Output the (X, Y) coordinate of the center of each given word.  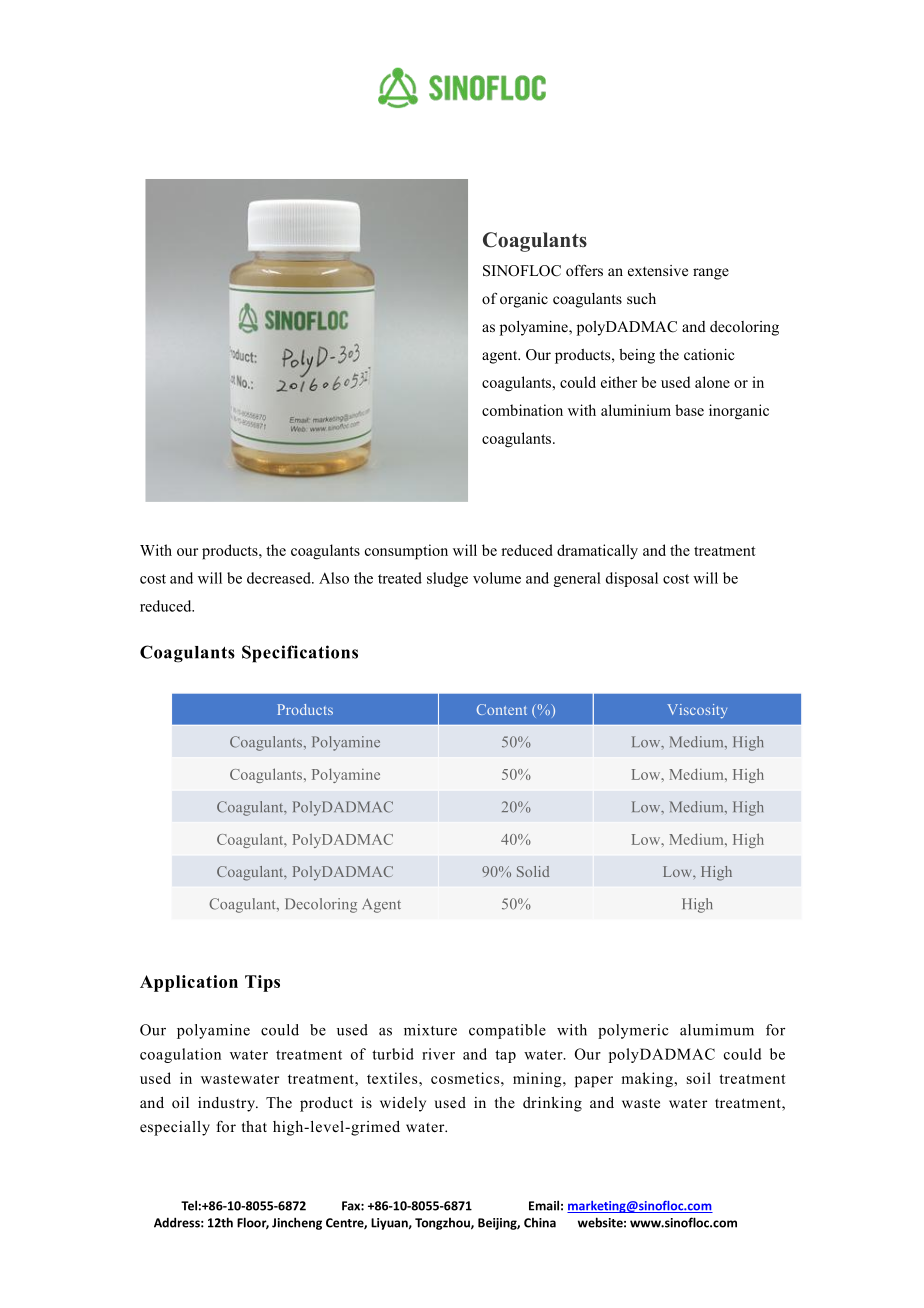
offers (584, 270)
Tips (262, 983)
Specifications (300, 654)
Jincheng (297, 1223)
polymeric (633, 1031)
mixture (430, 1030)
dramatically (597, 552)
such (641, 298)
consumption (406, 552)
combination (522, 410)
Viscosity (697, 711)
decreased (280, 578)
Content (502, 709)
